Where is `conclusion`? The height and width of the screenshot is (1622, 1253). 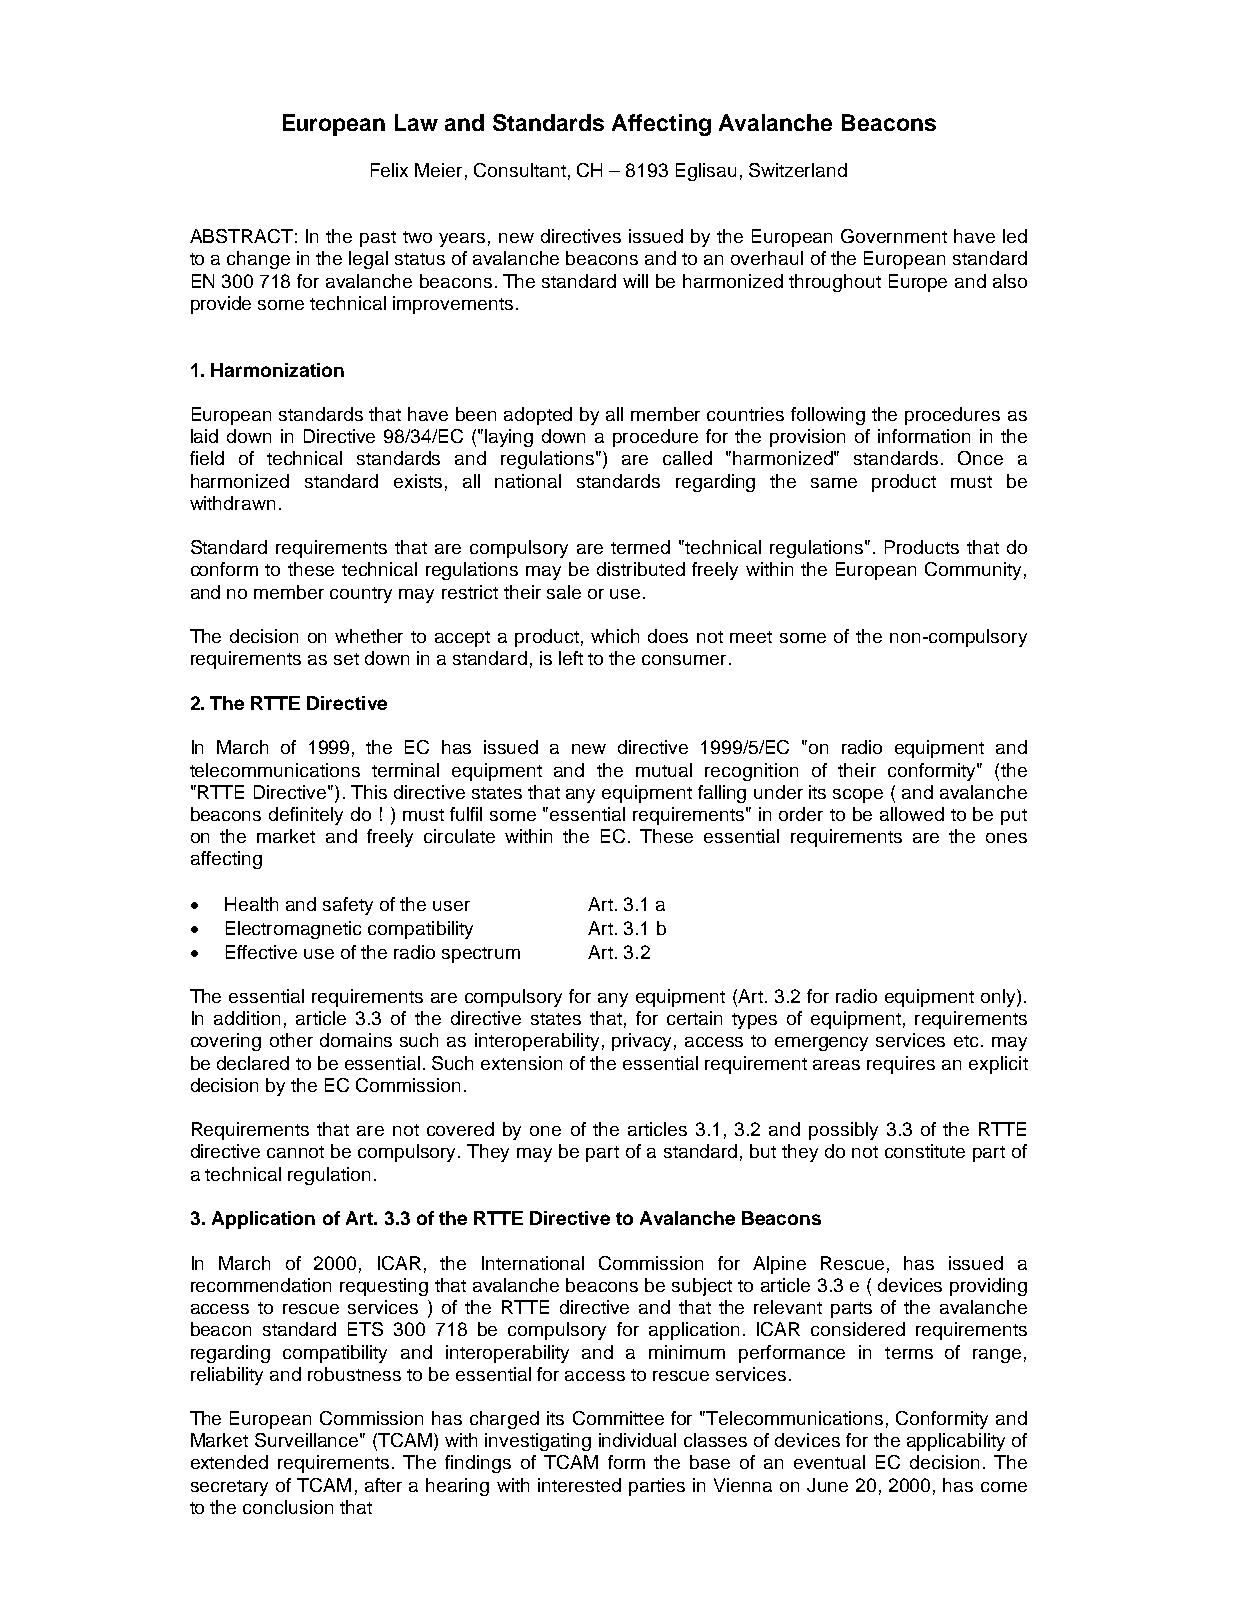 conclusion is located at coordinates (288, 1507).
